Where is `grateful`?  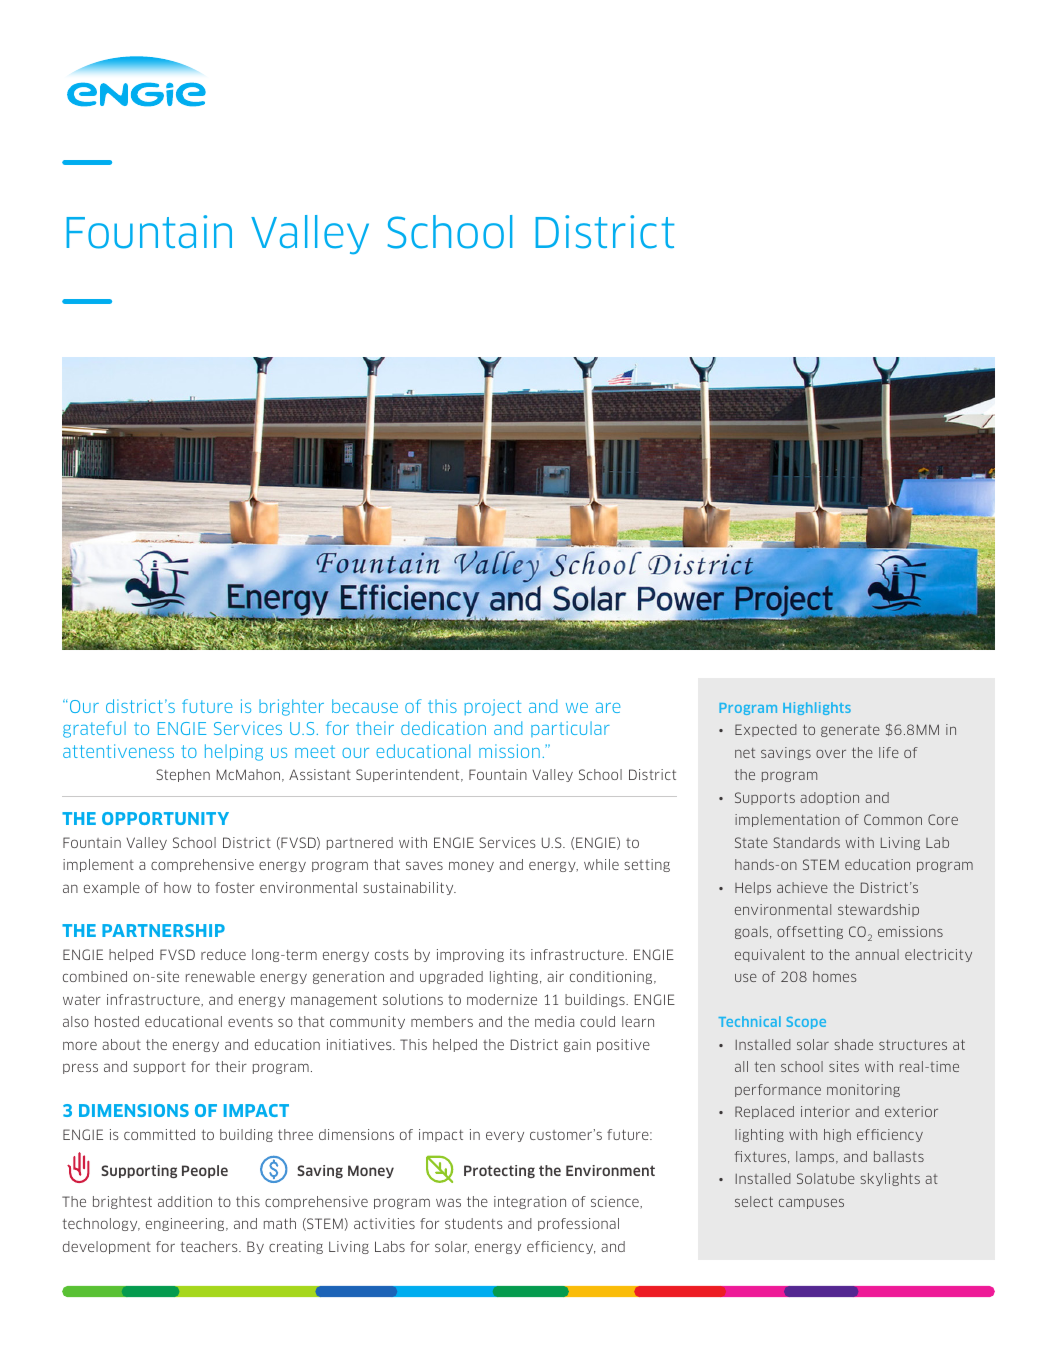 grateful is located at coordinates (94, 729).
